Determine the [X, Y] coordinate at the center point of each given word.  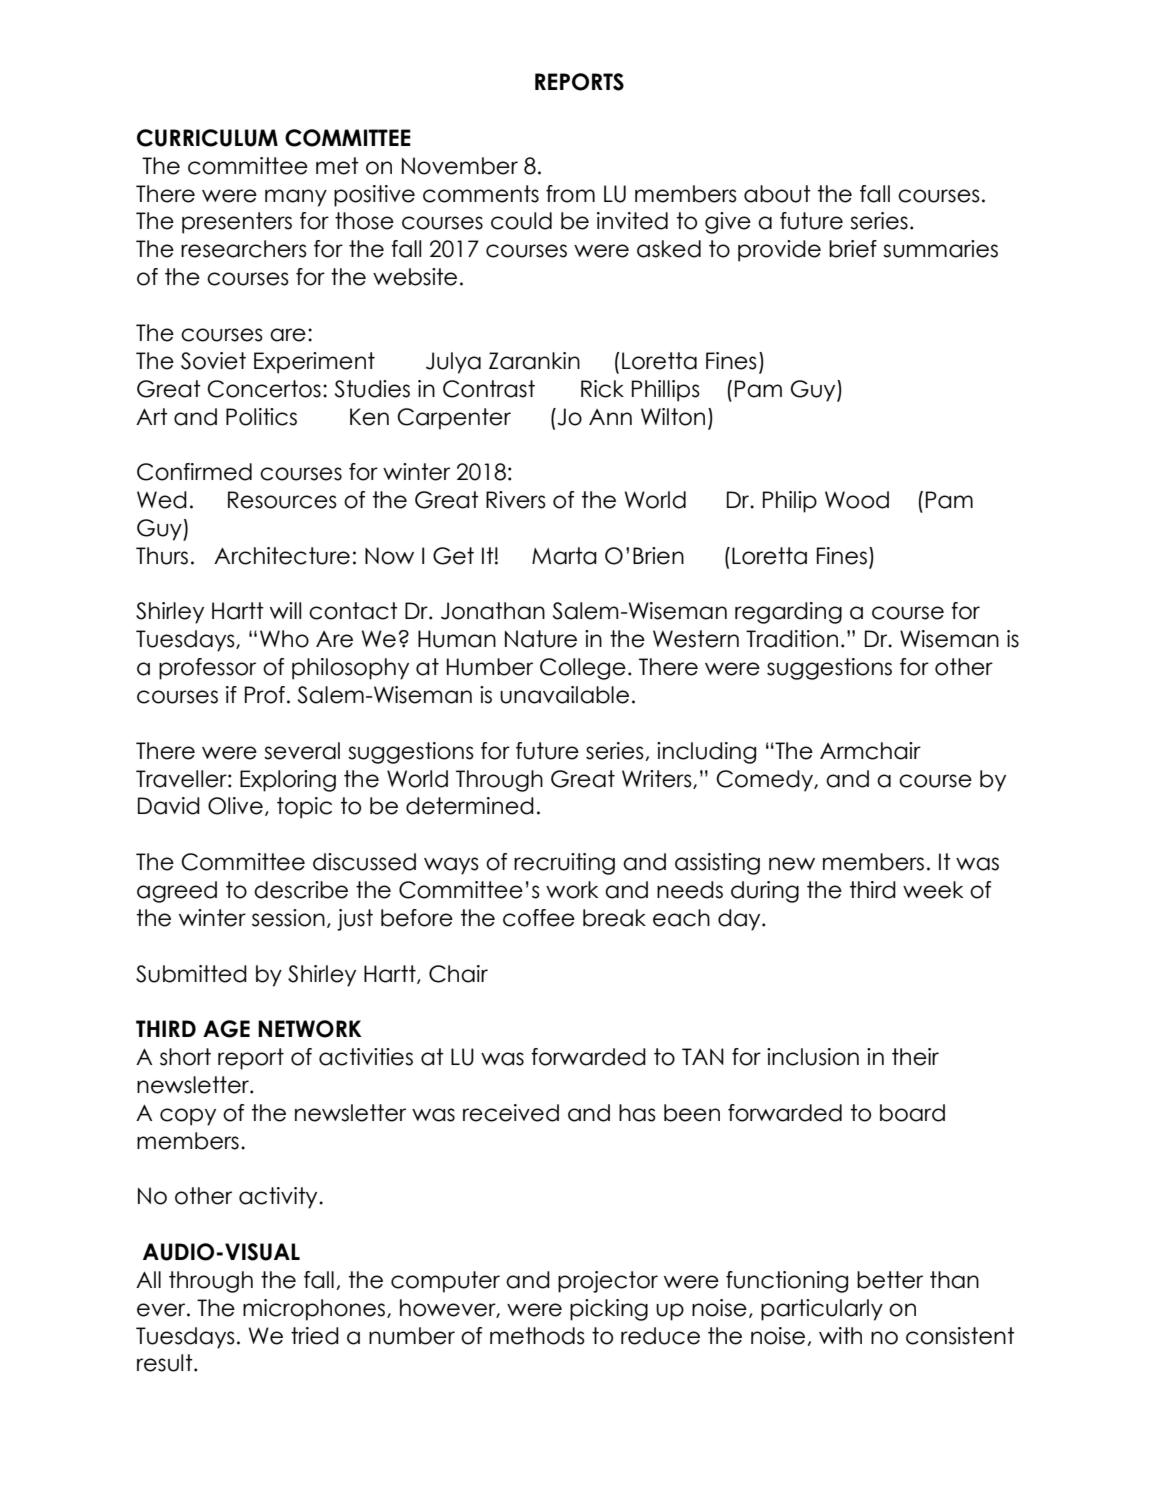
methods [537, 1336]
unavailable [564, 695]
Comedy [765, 781]
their [915, 1057]
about [777, 194]
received [511, 1113]
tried [315, 1336]
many [296, 198]
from [570, 194]
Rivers [516, 500]
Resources [282, 500]
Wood [857, 500]
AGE [226, 1029]
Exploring [288, 781]
